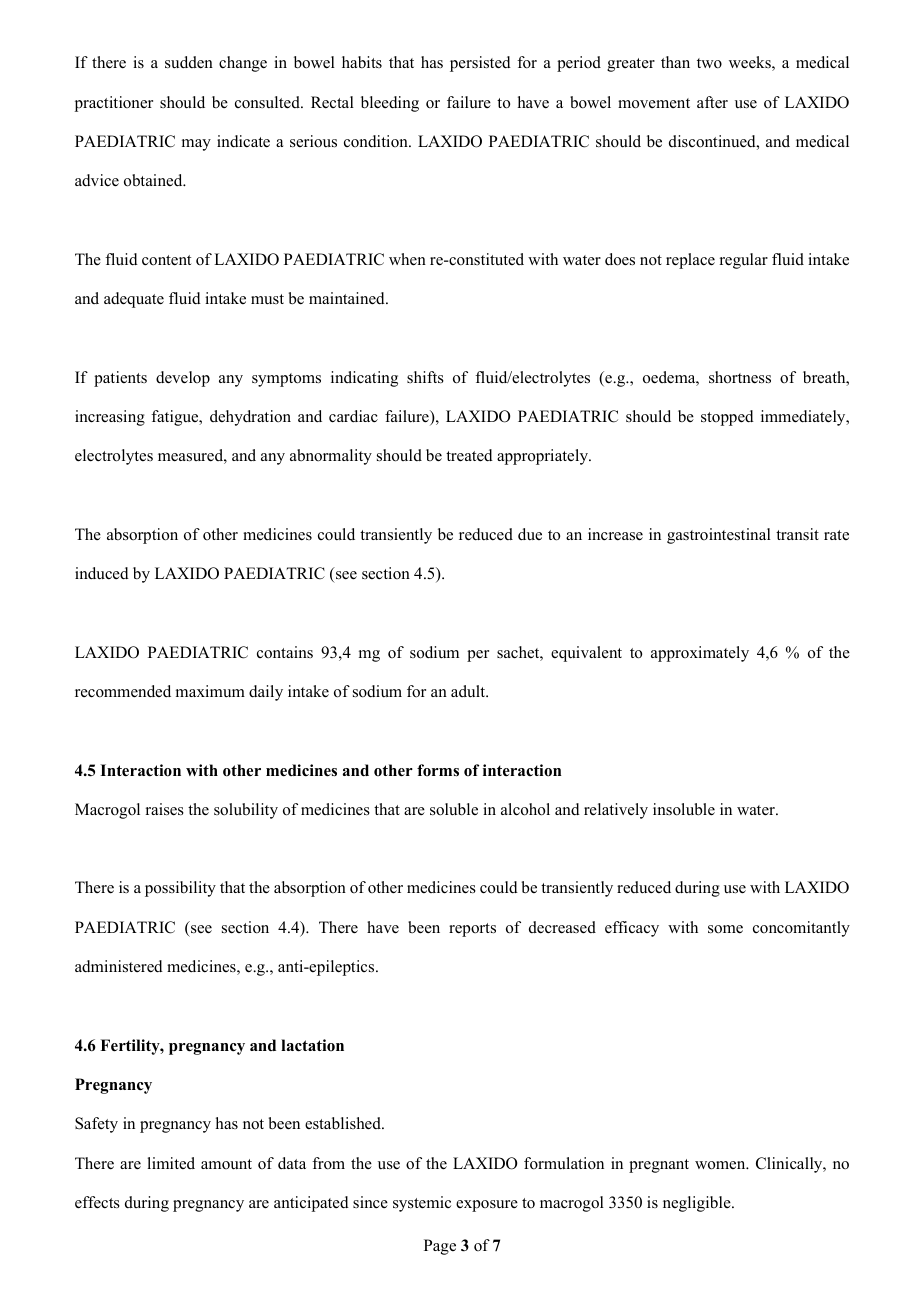  I want to click on approximately, so click(700, 654).
